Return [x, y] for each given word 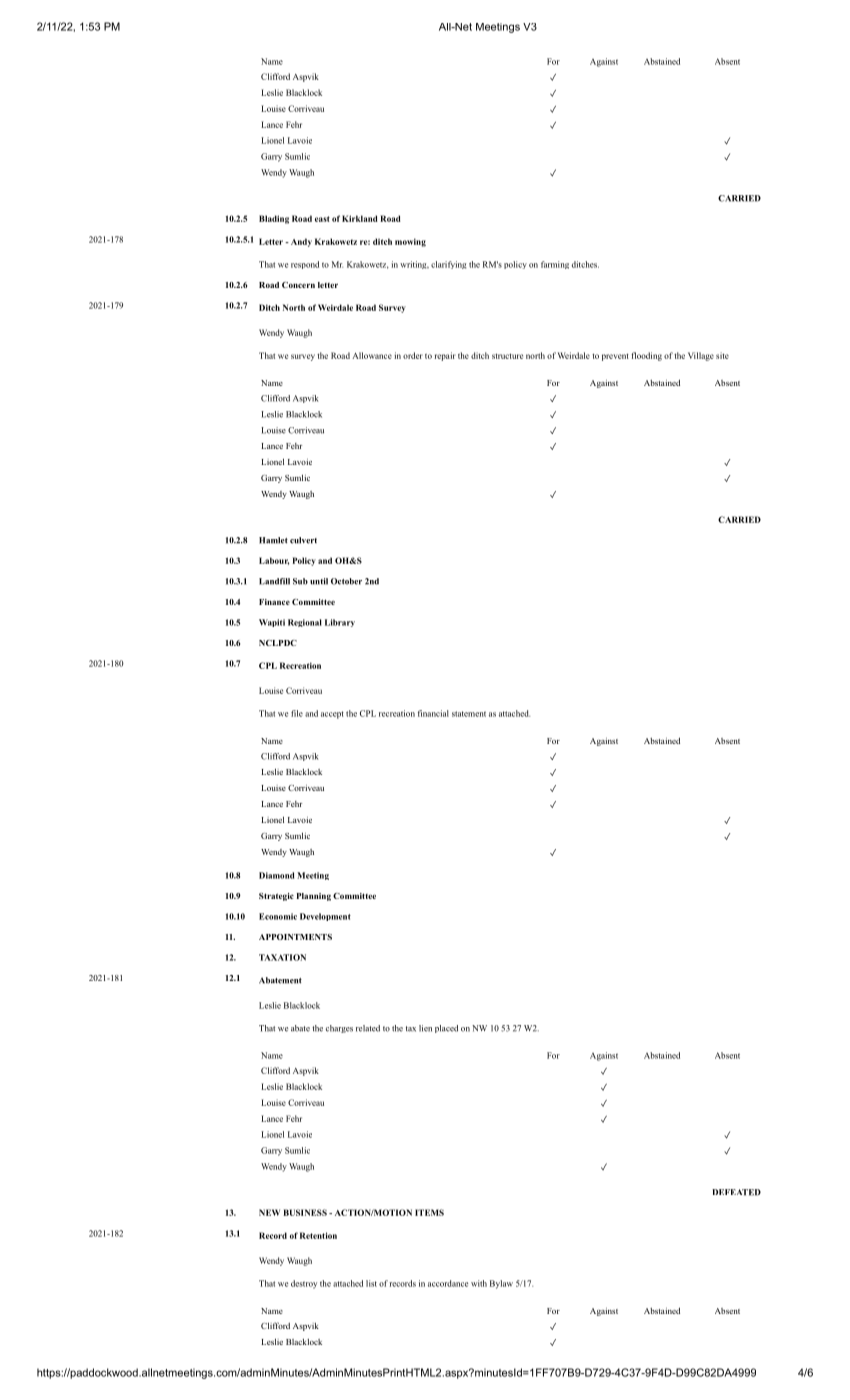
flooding [646, 356]
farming [555, 265]
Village [701, 356]
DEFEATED [736, 1192]
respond [305, 265]
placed [446, 1029]
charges [339, 1029]
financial [433, 713]
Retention [318, 1235]
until [319, 581]
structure [507, 356]
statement [469, 714]
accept [332, 715]
